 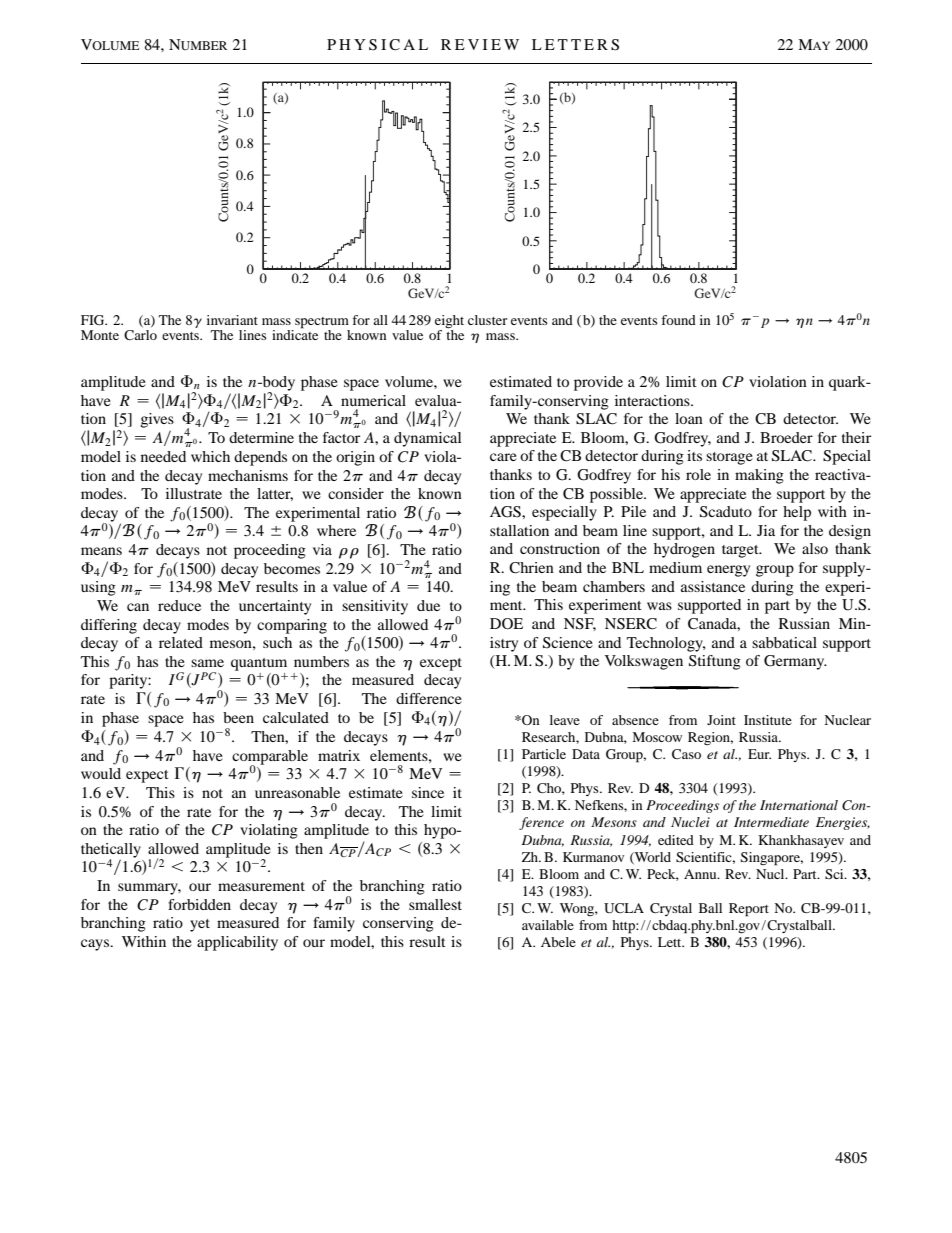 What do you see at coordinates (768, 720) in the document?
I see `Institute` at bounding box center [768, 720].
